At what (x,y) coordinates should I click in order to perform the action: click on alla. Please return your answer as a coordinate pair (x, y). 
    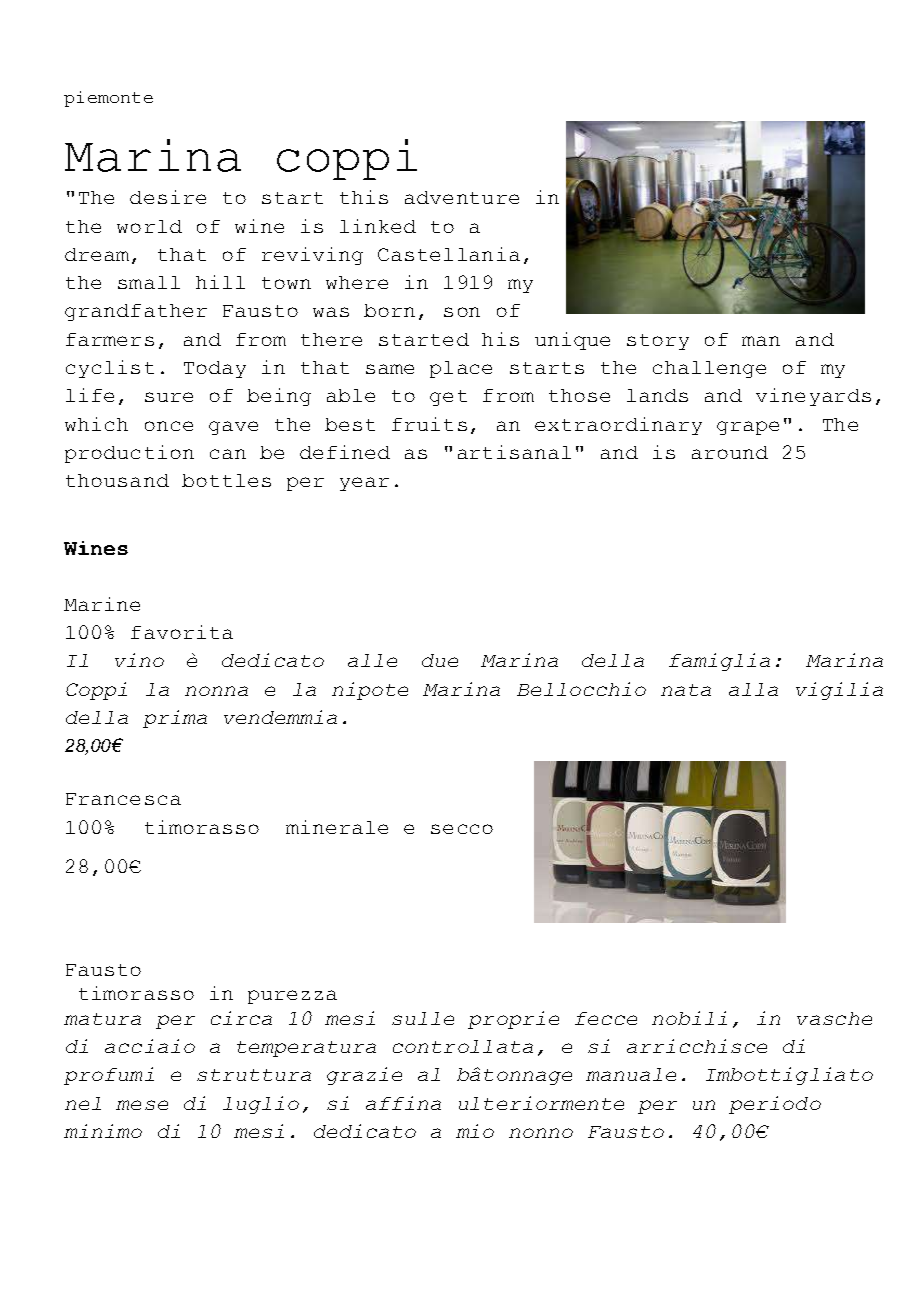
    Looking at the image, I should click on (753, 689).
